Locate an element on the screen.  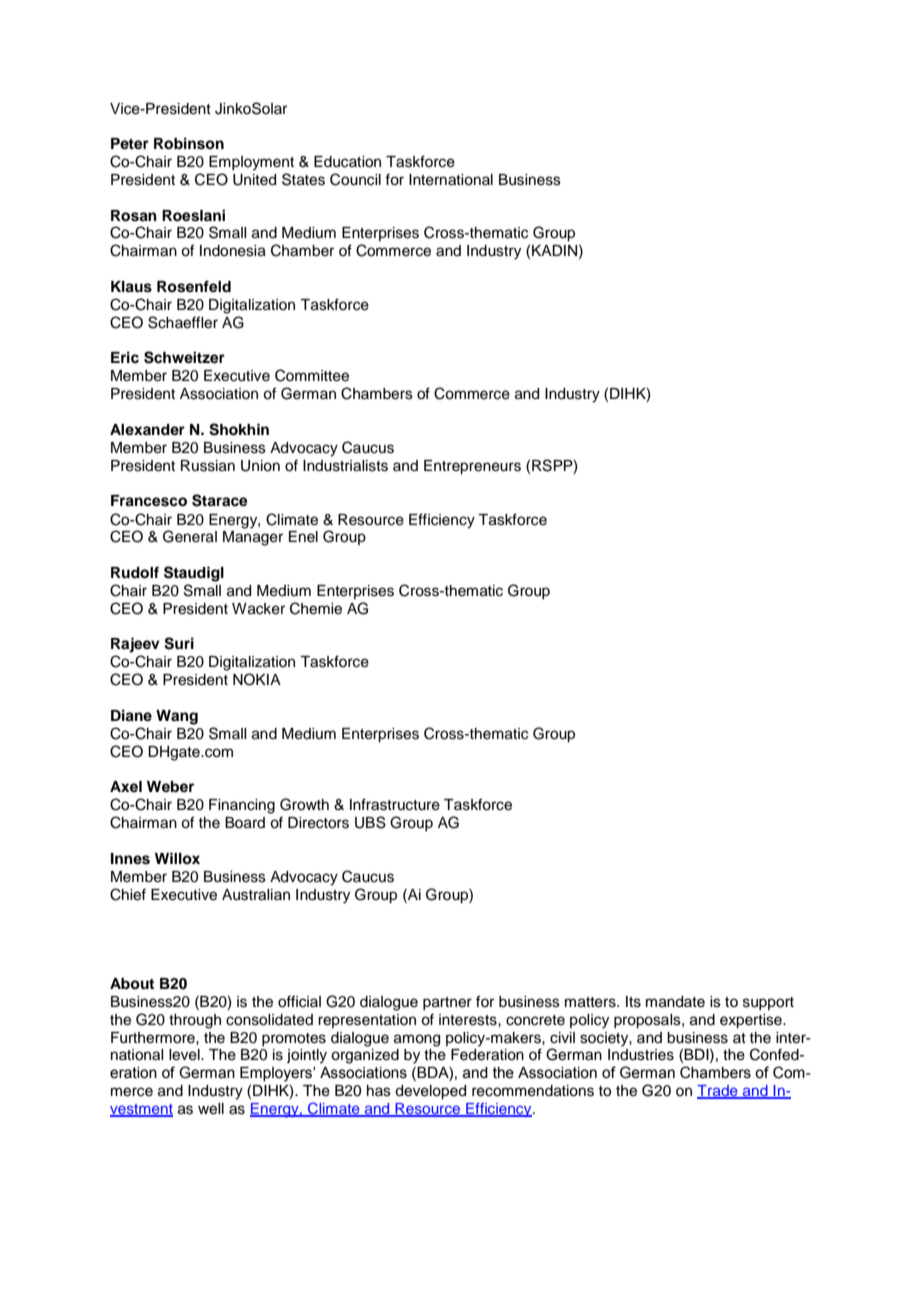
Education is located at coordinates (347, 162).
